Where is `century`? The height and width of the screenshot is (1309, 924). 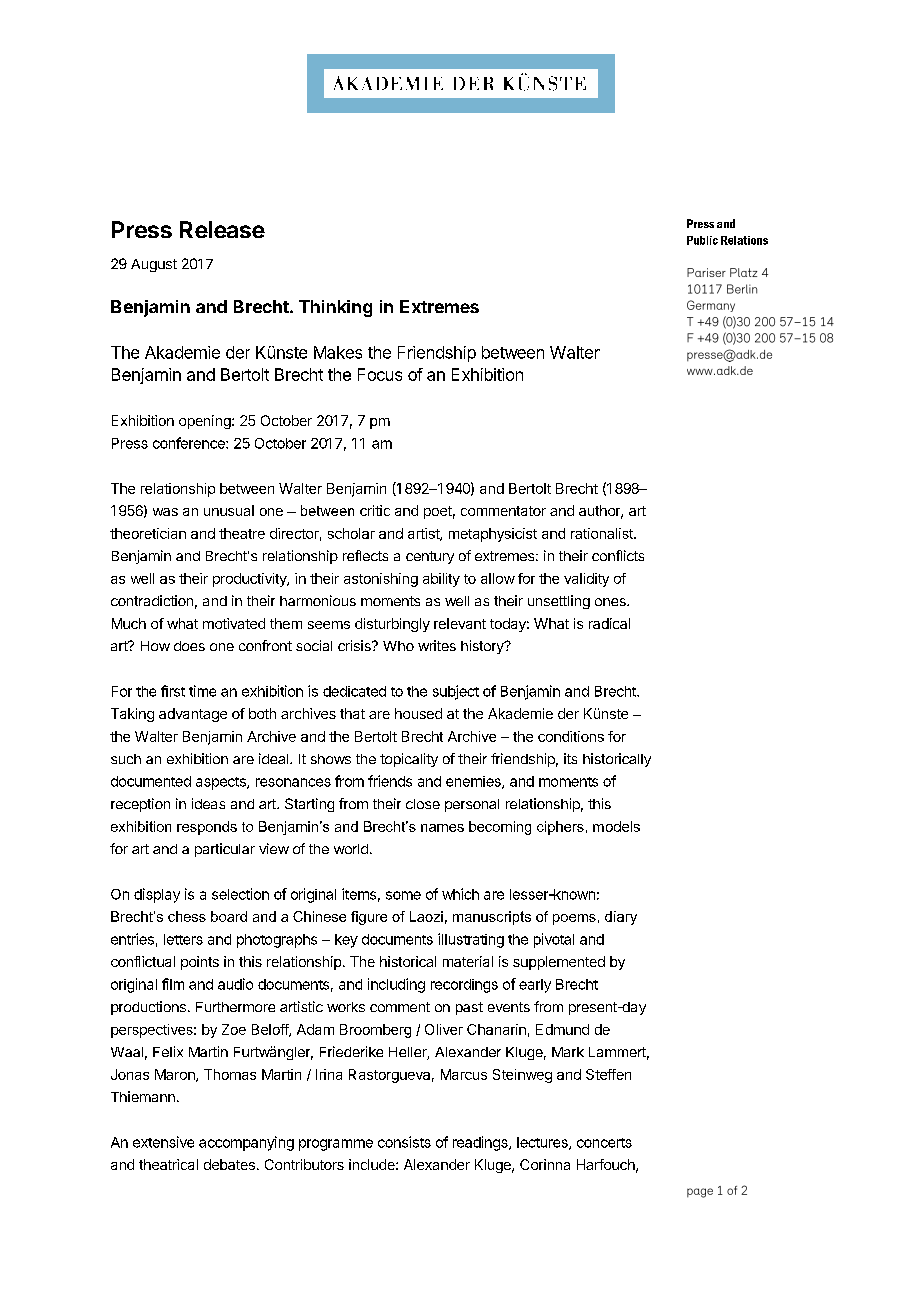
century is located at coordinates (430, 557).
